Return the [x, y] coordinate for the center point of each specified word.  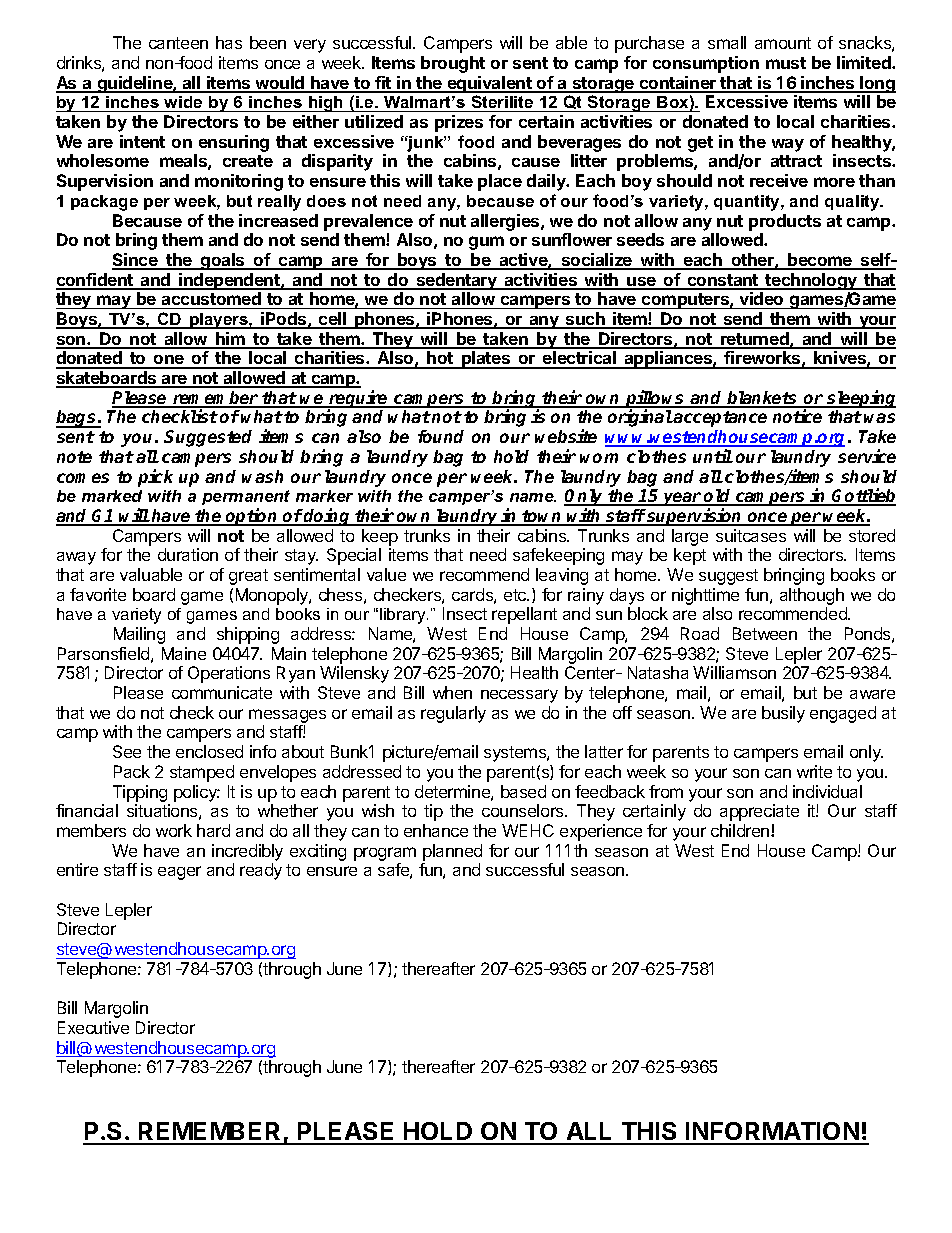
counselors [524, 810]
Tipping [140, 793]
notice [797, 416]
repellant [524, 615]
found [441, 436]
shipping [248, 635]
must [786, 63]
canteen [178, 43]
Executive [93, 1027]
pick [155, 478]
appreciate [759, 812]
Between [765, 633]
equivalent [489, 84]
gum [486, 243]
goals [223, 261]
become [820, 261]
